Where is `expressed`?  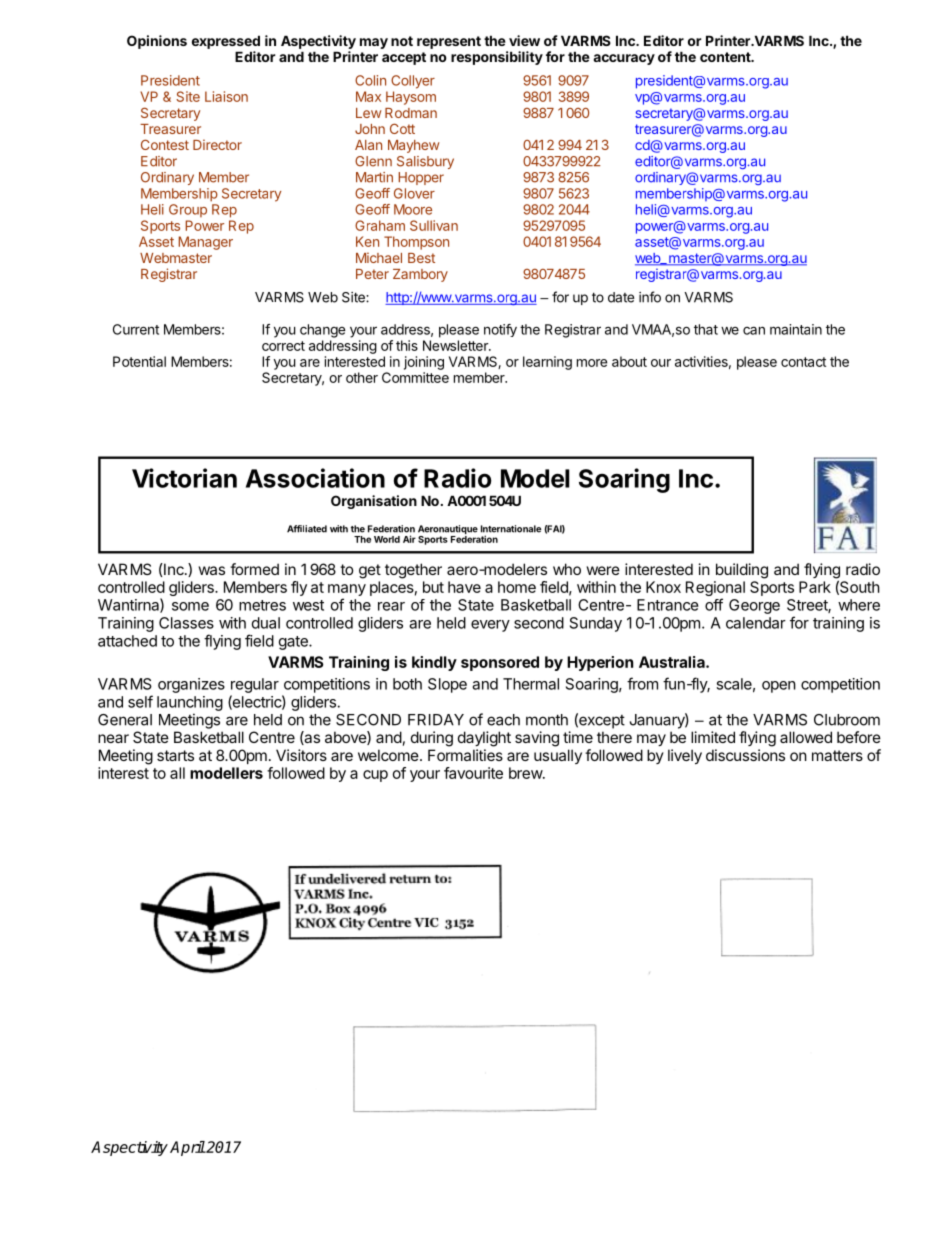
expressed is located at coordinates (226, 42).
